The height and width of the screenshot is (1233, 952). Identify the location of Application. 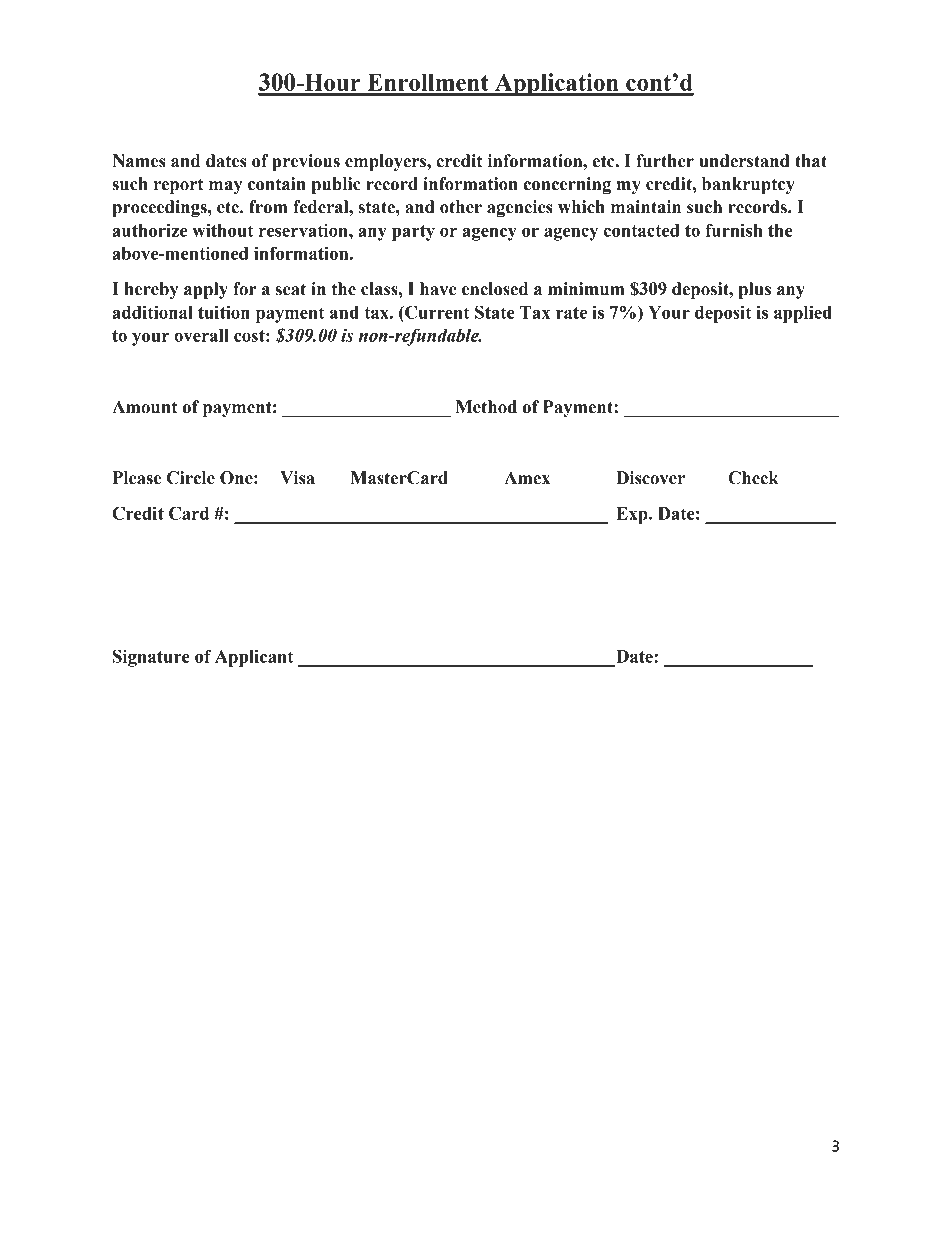
(557, 84).
